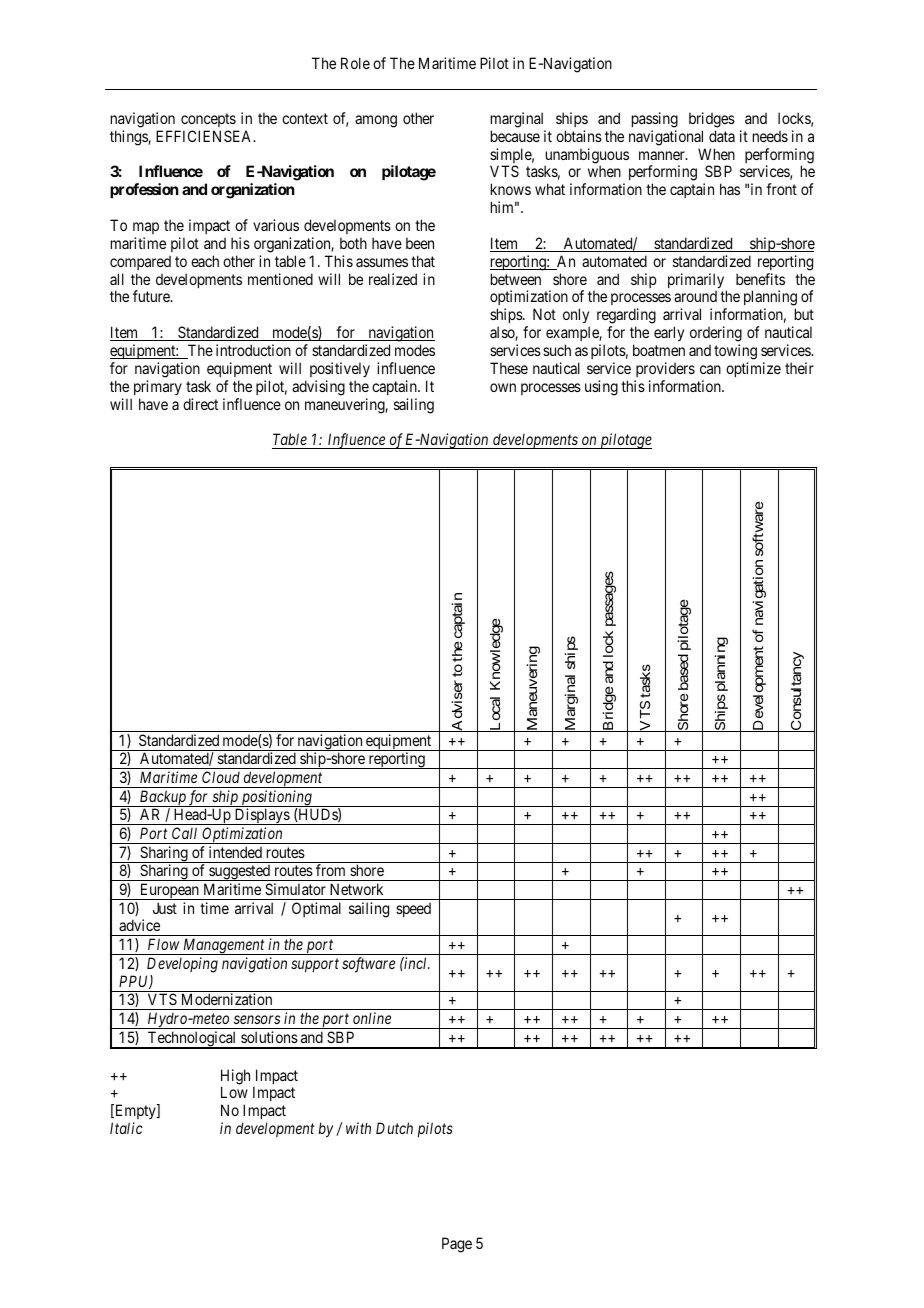 The height and width of the screenshot is (1308, 924). Describe the element at coordinates (753, 369) in the screenshot. I see `optimize` at that location.
